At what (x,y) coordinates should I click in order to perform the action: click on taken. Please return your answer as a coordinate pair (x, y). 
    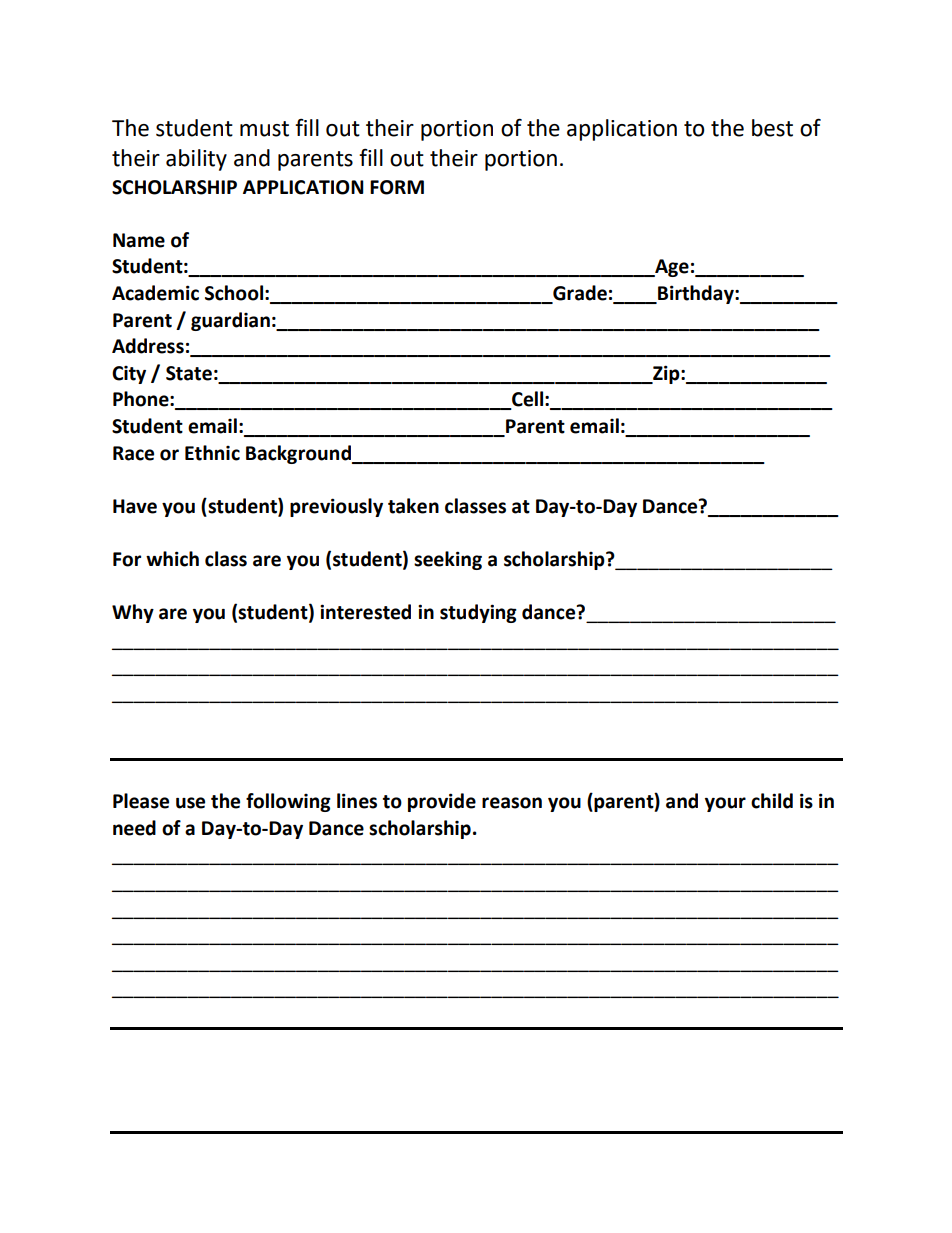
    Looking at the image, I should click on (413, 506).
